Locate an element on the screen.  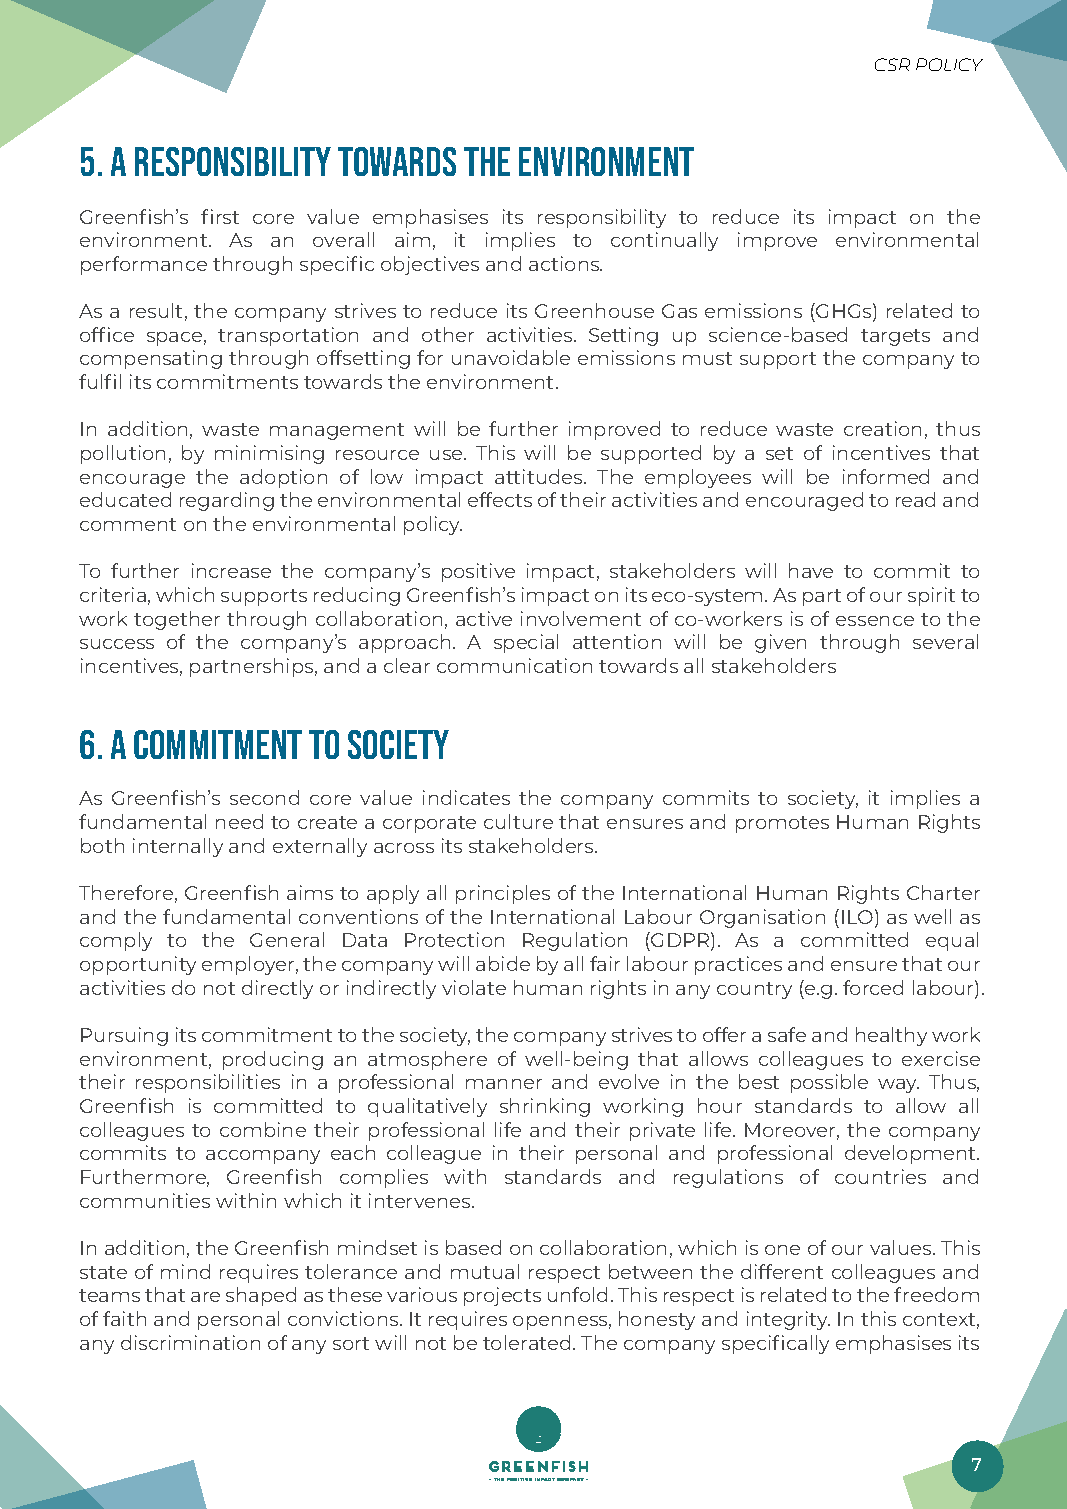
actions is located at coordinates (565, 263).
